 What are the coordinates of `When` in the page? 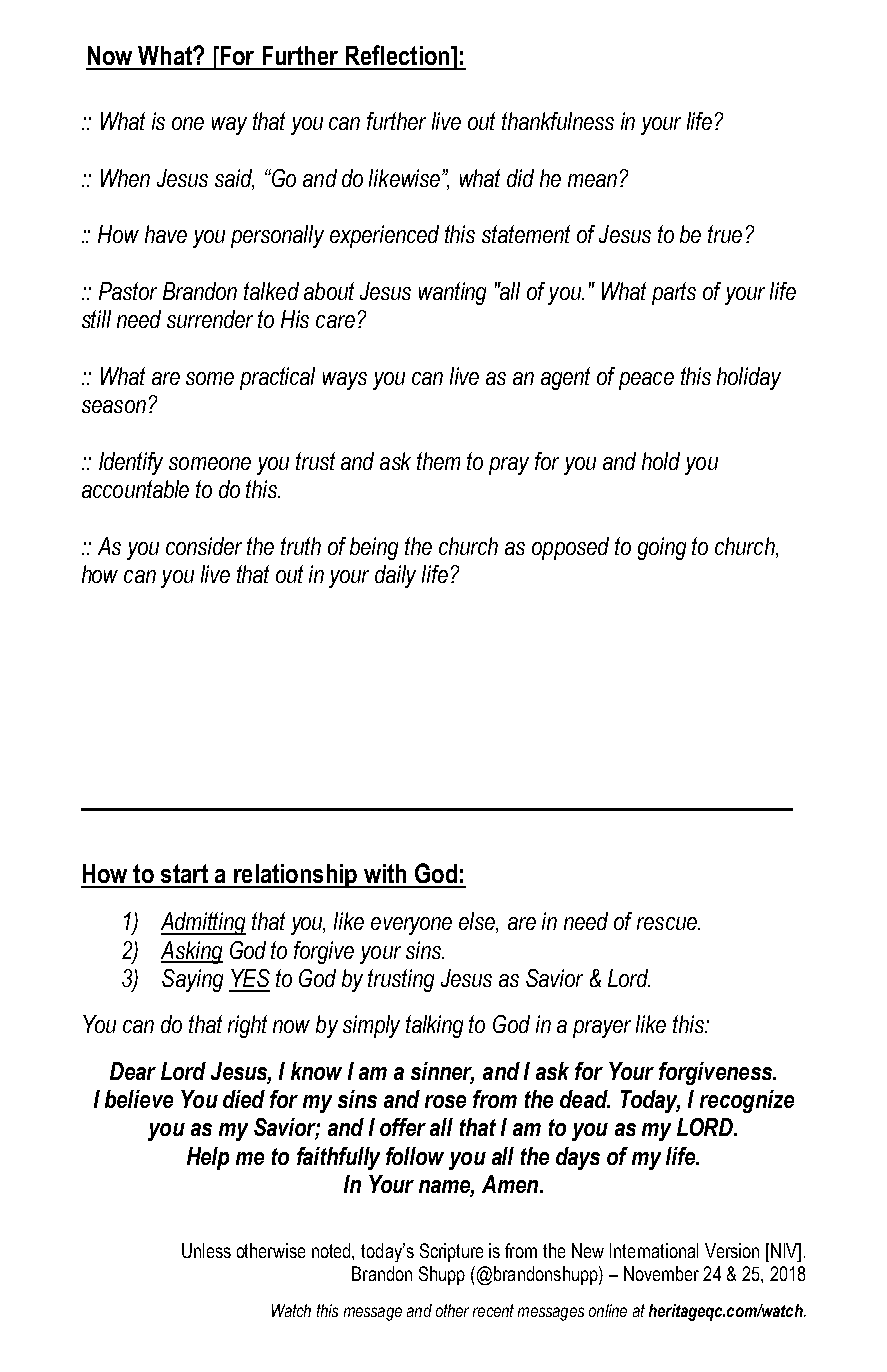 It's located at (125, 178).
